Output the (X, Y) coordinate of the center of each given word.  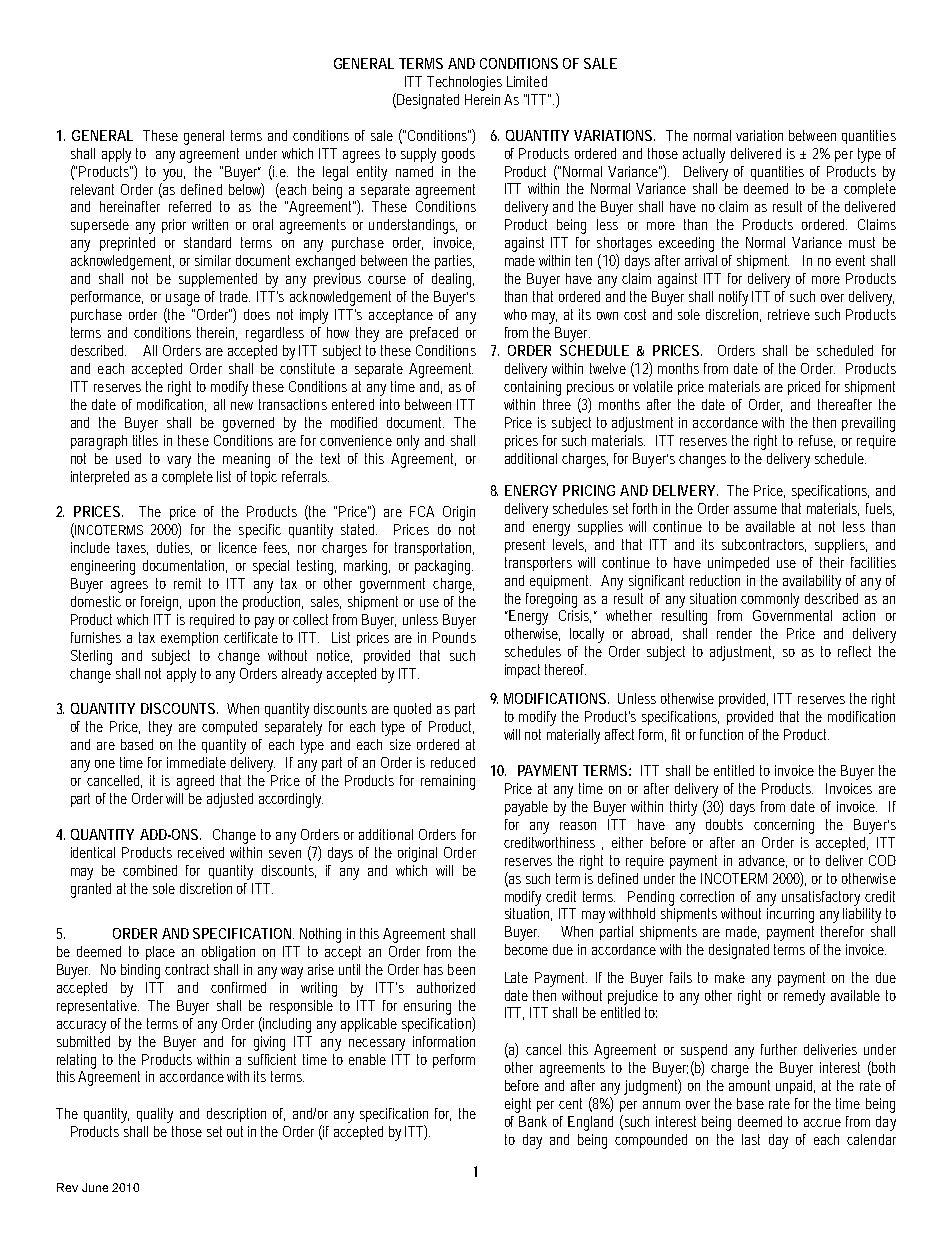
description (236, 1115)
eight (518, 1105)
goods (458, 155)
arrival (701, 260)
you (174, 175)
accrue (822, 1123)
